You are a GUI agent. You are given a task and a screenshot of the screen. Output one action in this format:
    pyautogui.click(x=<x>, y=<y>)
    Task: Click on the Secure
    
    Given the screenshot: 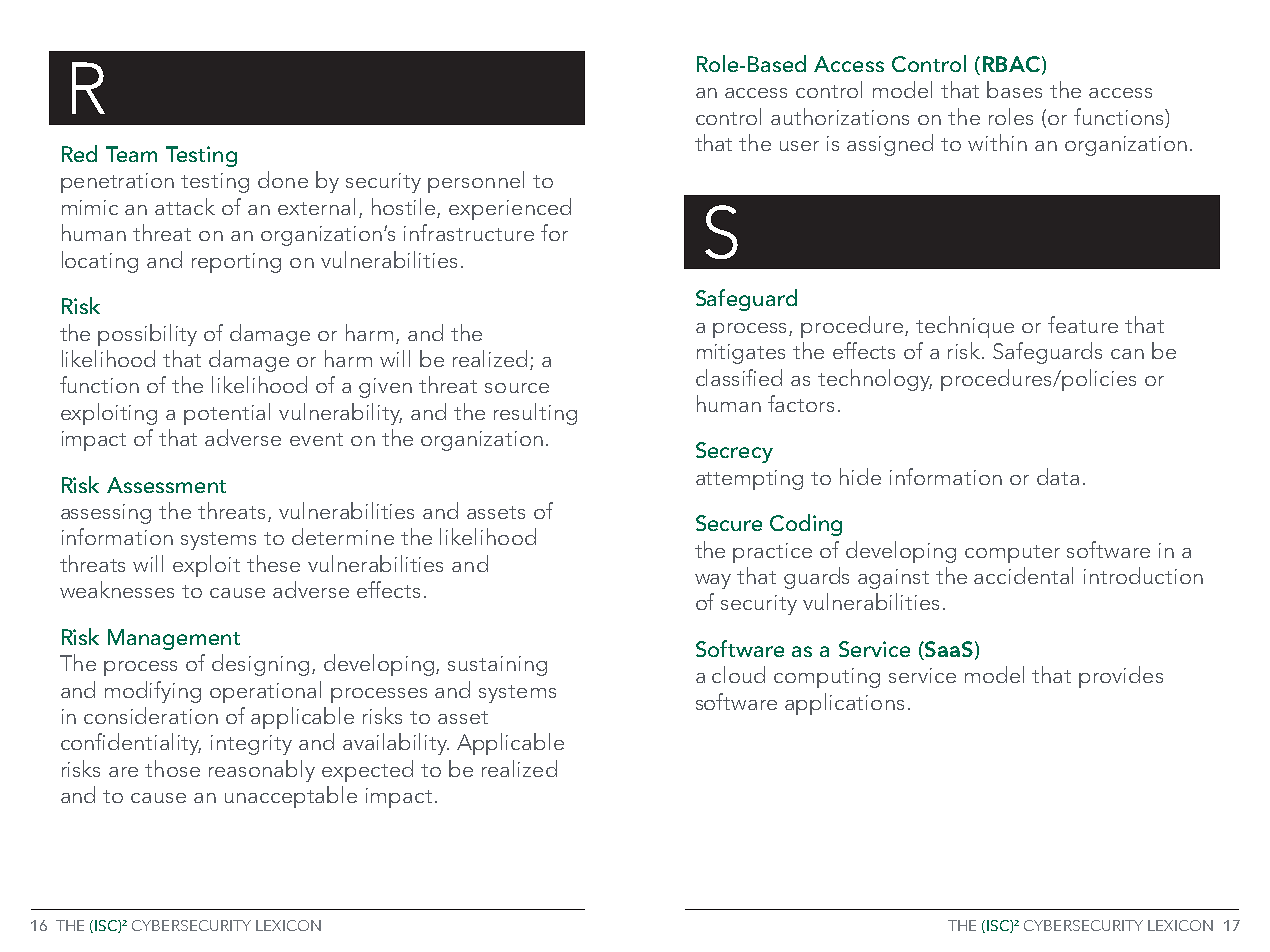 What is the action you would take?
    pyautogui.click(x=729, y=523)
